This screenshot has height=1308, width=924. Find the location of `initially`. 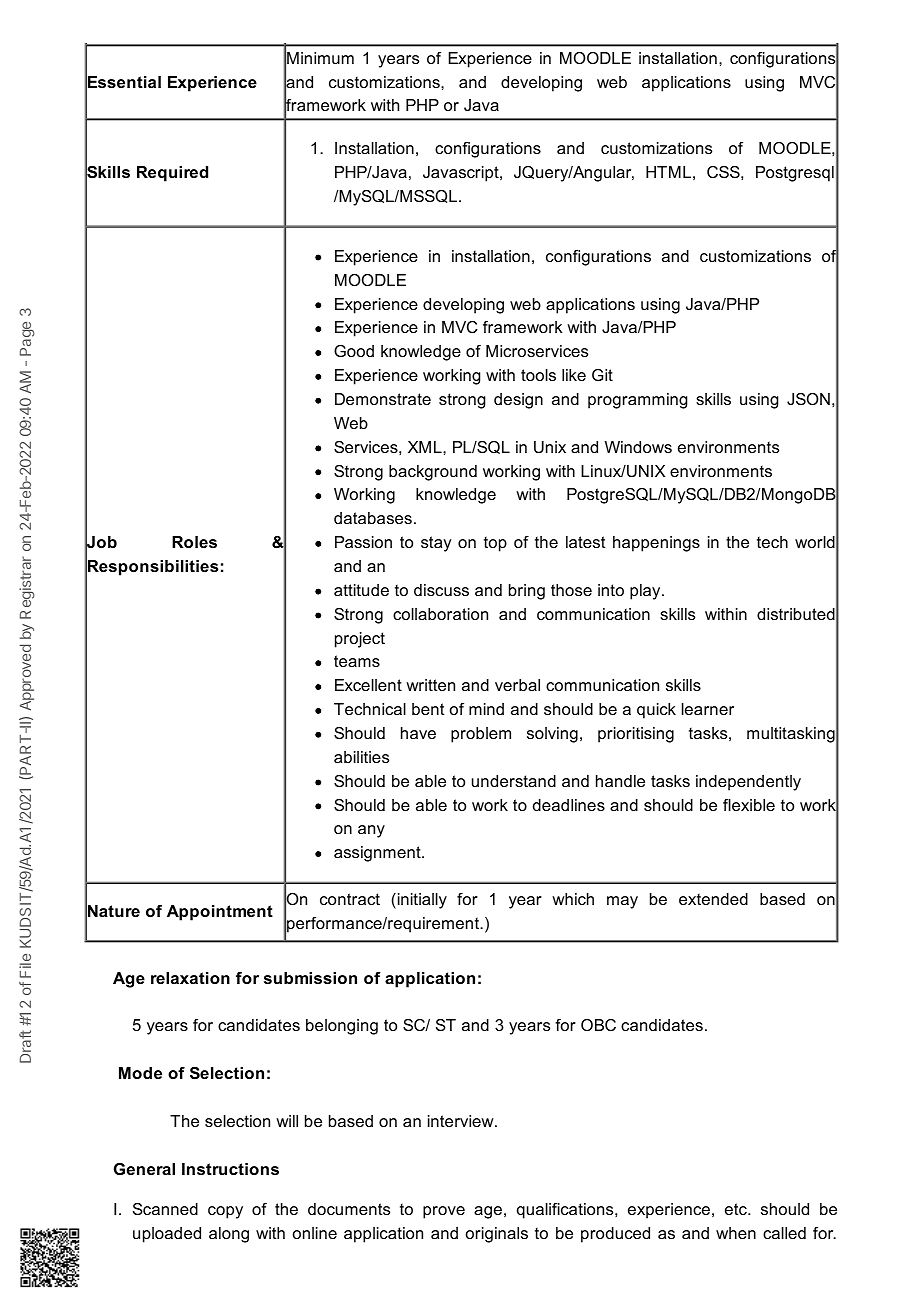

initially is located at coordinates (421, 901).
